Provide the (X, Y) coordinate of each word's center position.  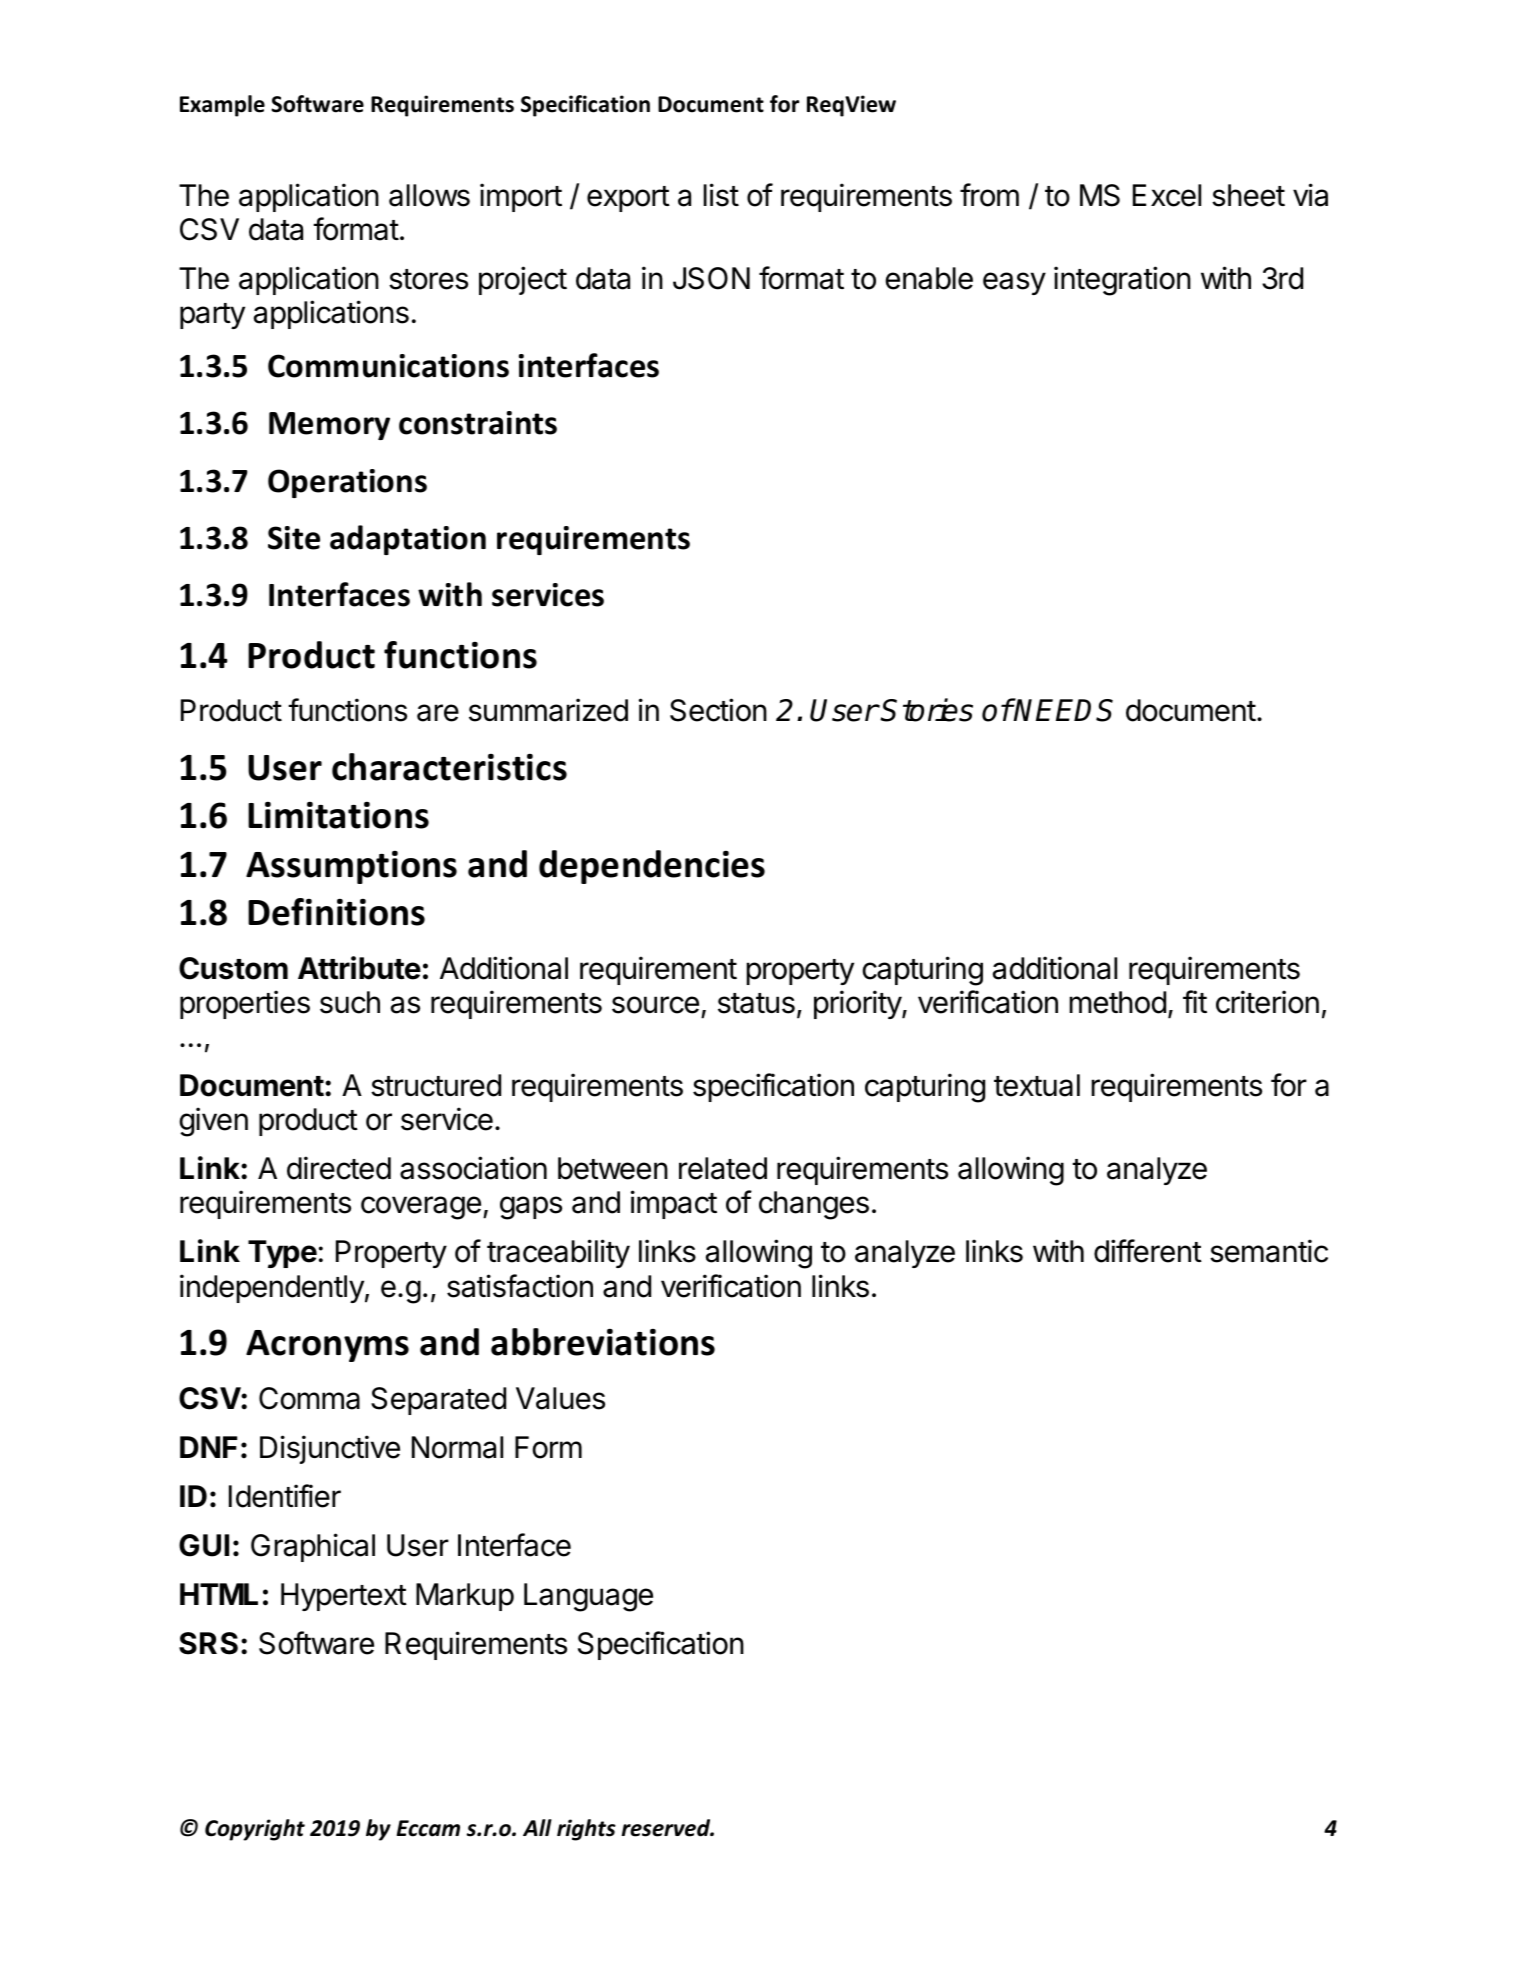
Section (718, 710)
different (1148, 1251)
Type (282, 1254)
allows (429, 195)
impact (674, 1204)
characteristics (449, 767)
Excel (1167, 195)
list (721, 195)
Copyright (255, 1830)
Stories (926, 710)
